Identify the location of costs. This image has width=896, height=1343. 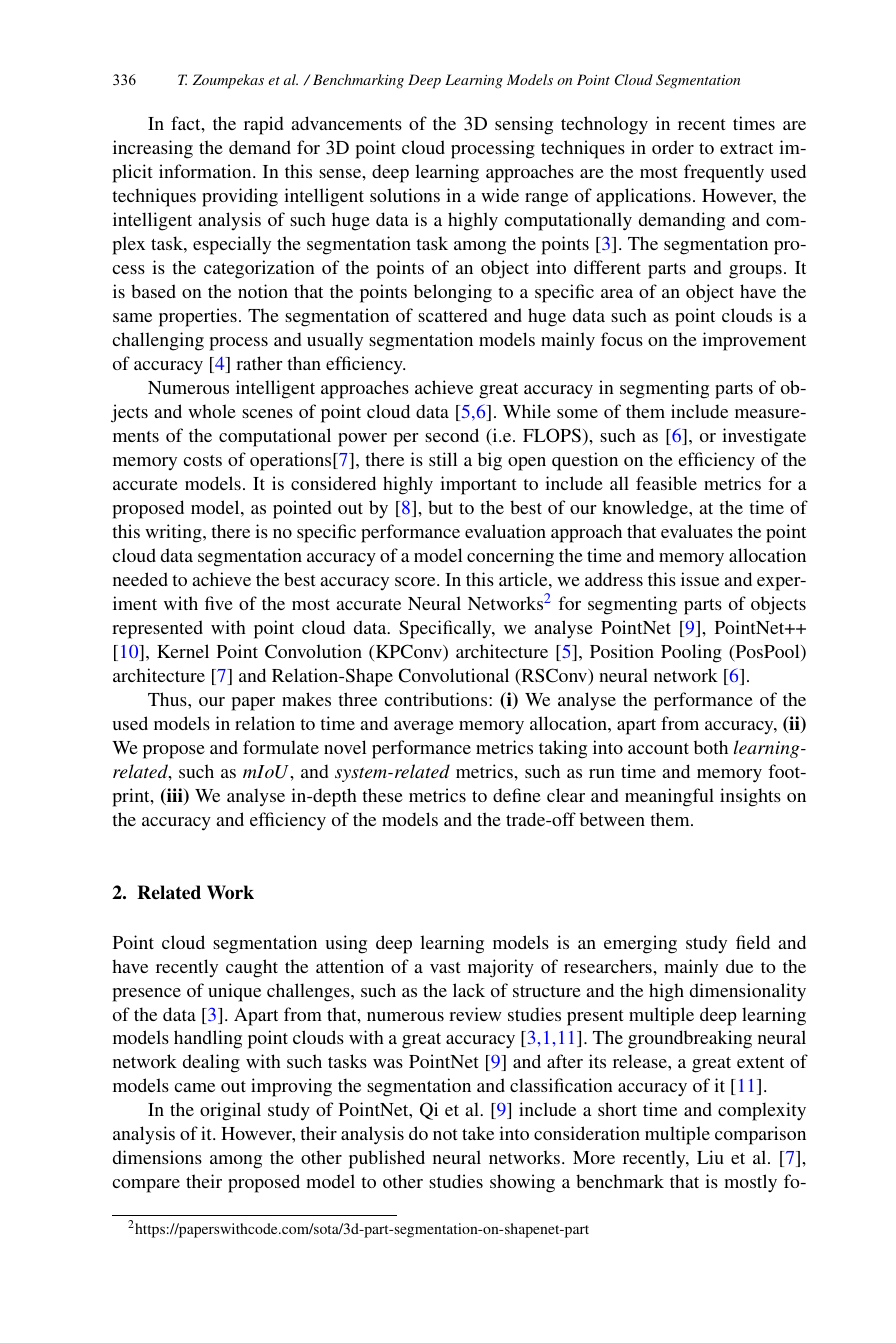
(203, 460).
